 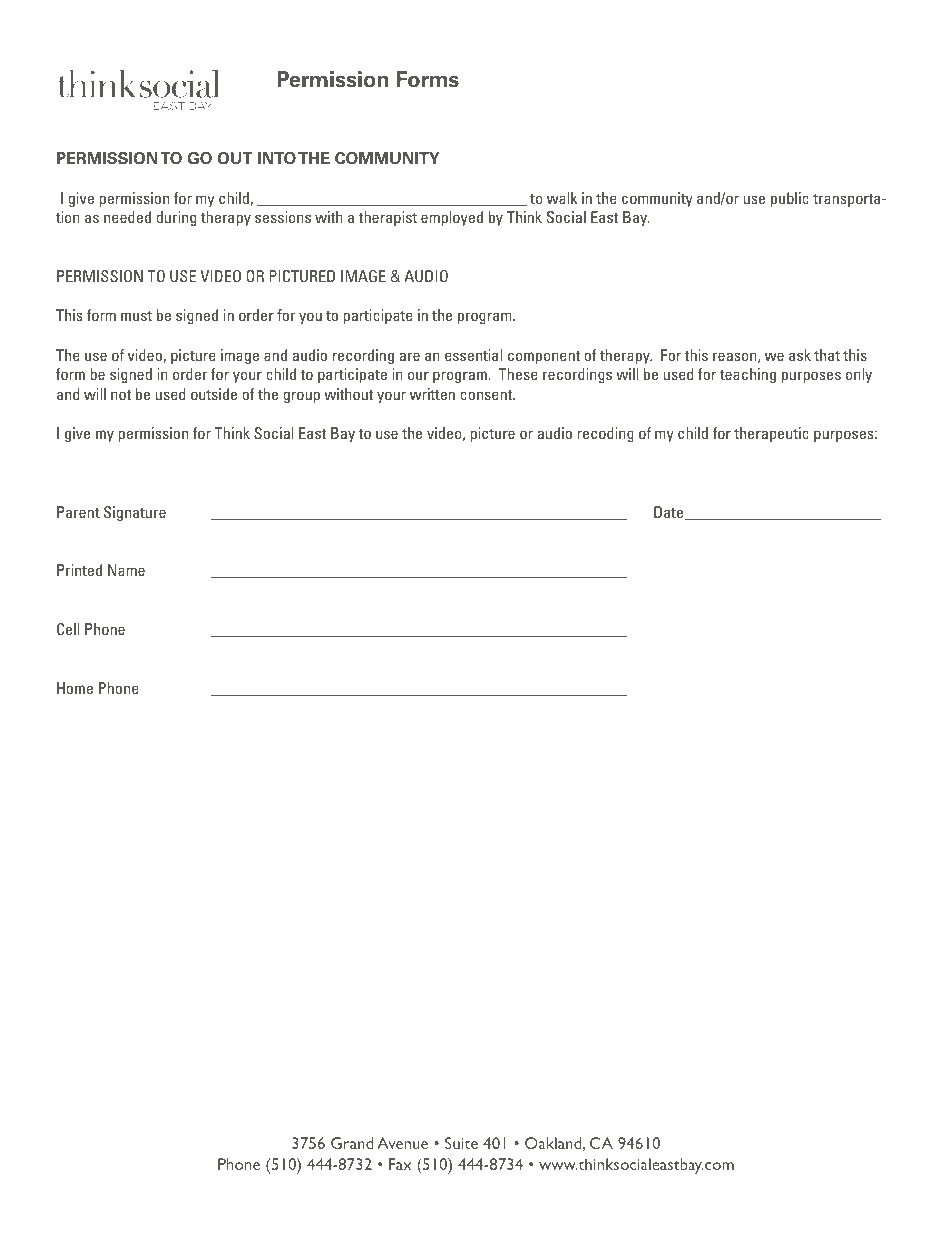 I want to click on walk, so click(x=562, y=198).
